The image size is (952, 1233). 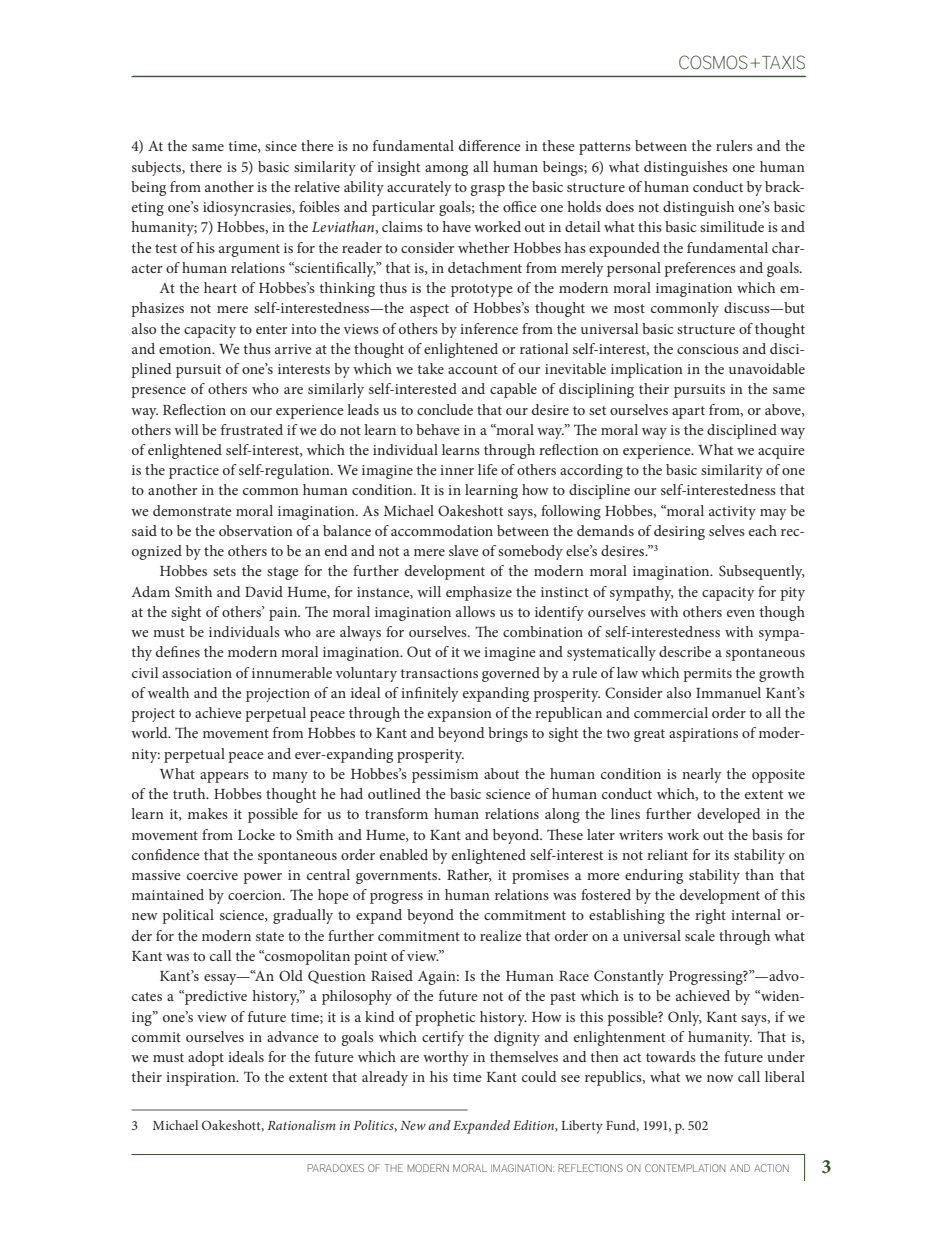 I want to click on Contemplation, so click(x=685, y=1168).
